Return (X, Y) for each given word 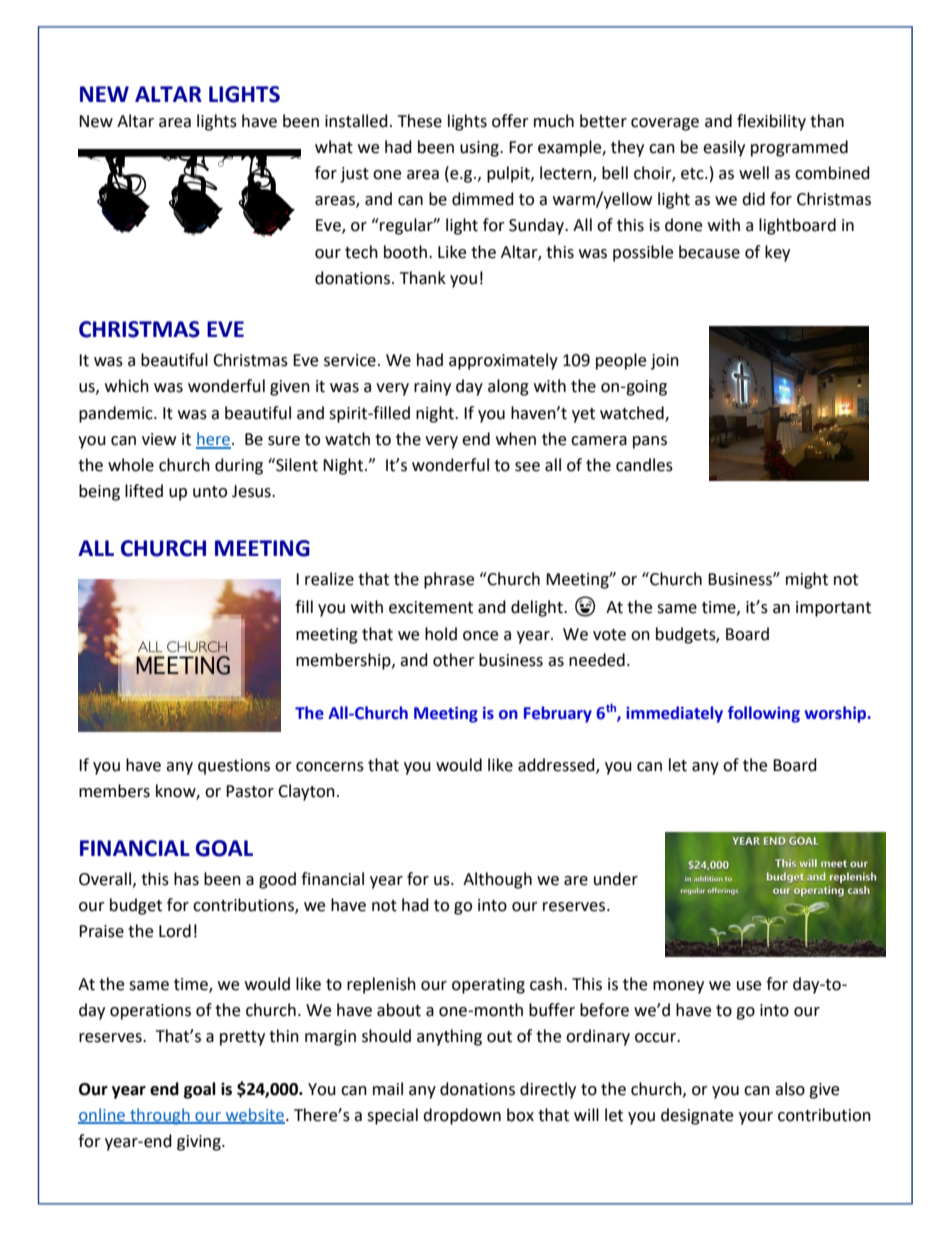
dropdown (462, 1116)
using (480, 149)
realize (329, 579)
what (334, 147)
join (665, 362)
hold (441, 634)
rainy (432, 388)
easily (724, 148)
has (186, 879)
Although (497, 880)
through (160, 1116)
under (616, 879)
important (833, 609)
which (127, 386)
